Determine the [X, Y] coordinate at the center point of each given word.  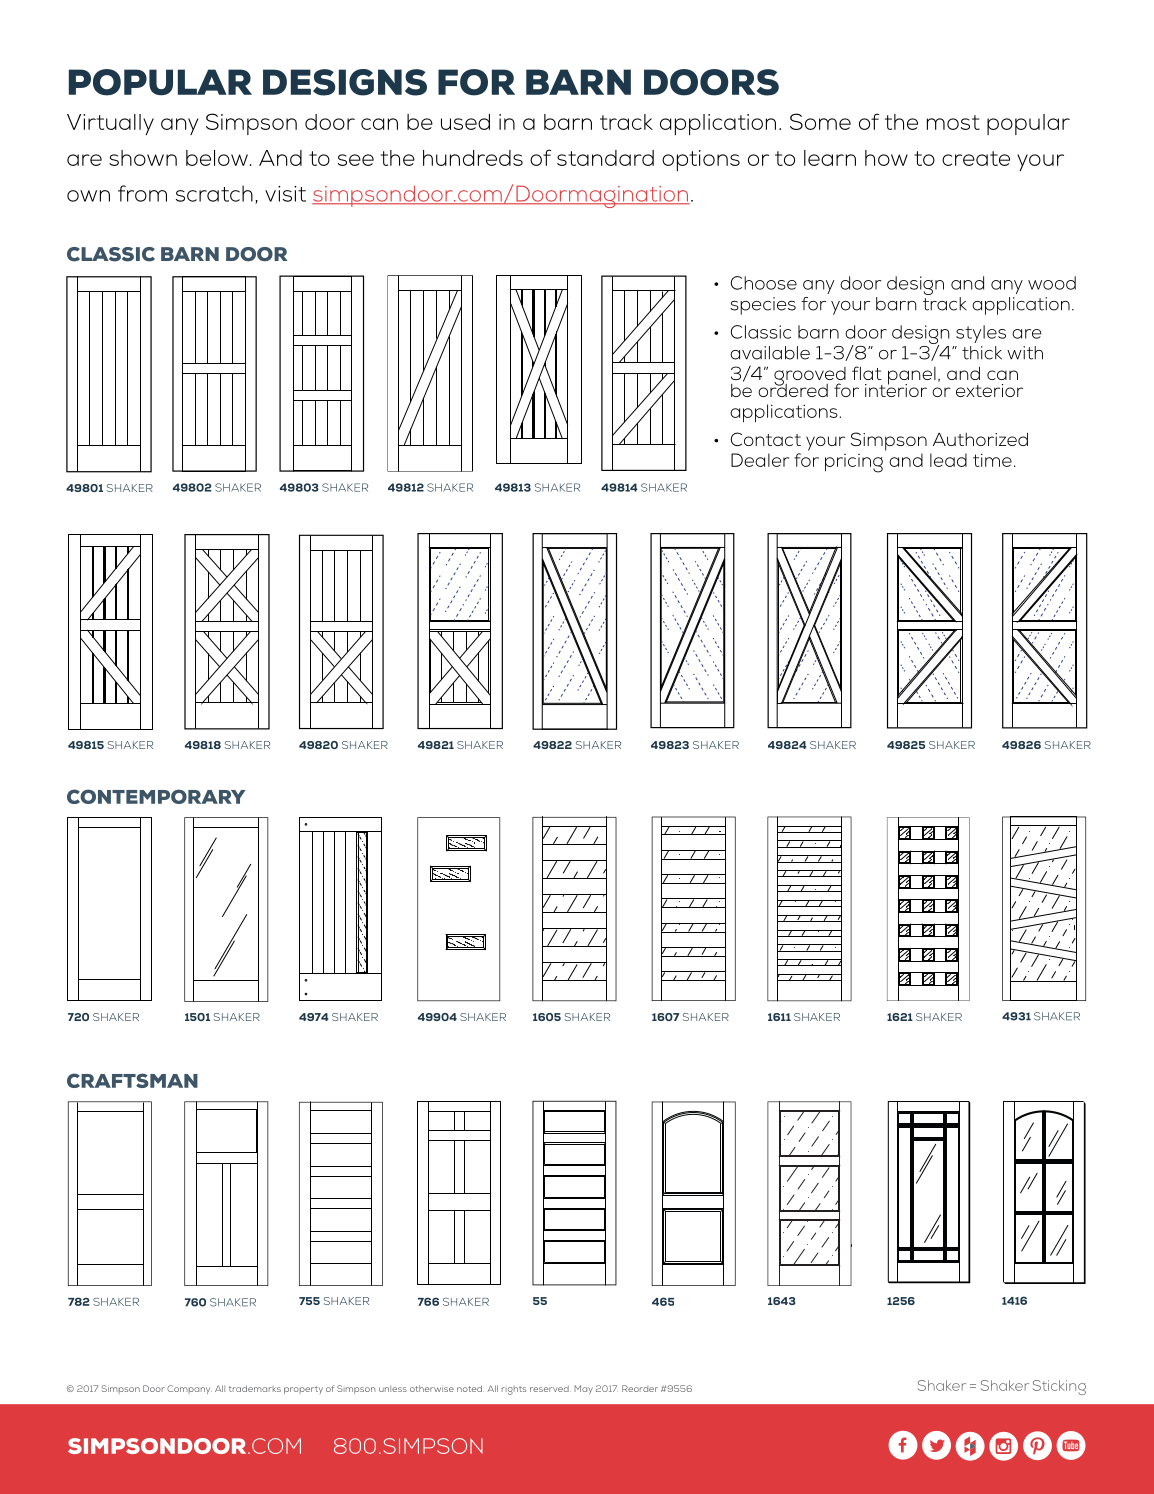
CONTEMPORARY [156, 796]
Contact [765, 439]
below [217, 158]
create [976, 158]
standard [605, 158]
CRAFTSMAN [132, 1080]
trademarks [255, 1388]
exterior [989, 390]
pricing [854, 463]
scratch [214, 193]
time [992, 460]
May [583, 1389]
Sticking [1059, 1387]
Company [189, 1389]
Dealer [760, 460]
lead [948, 460]
